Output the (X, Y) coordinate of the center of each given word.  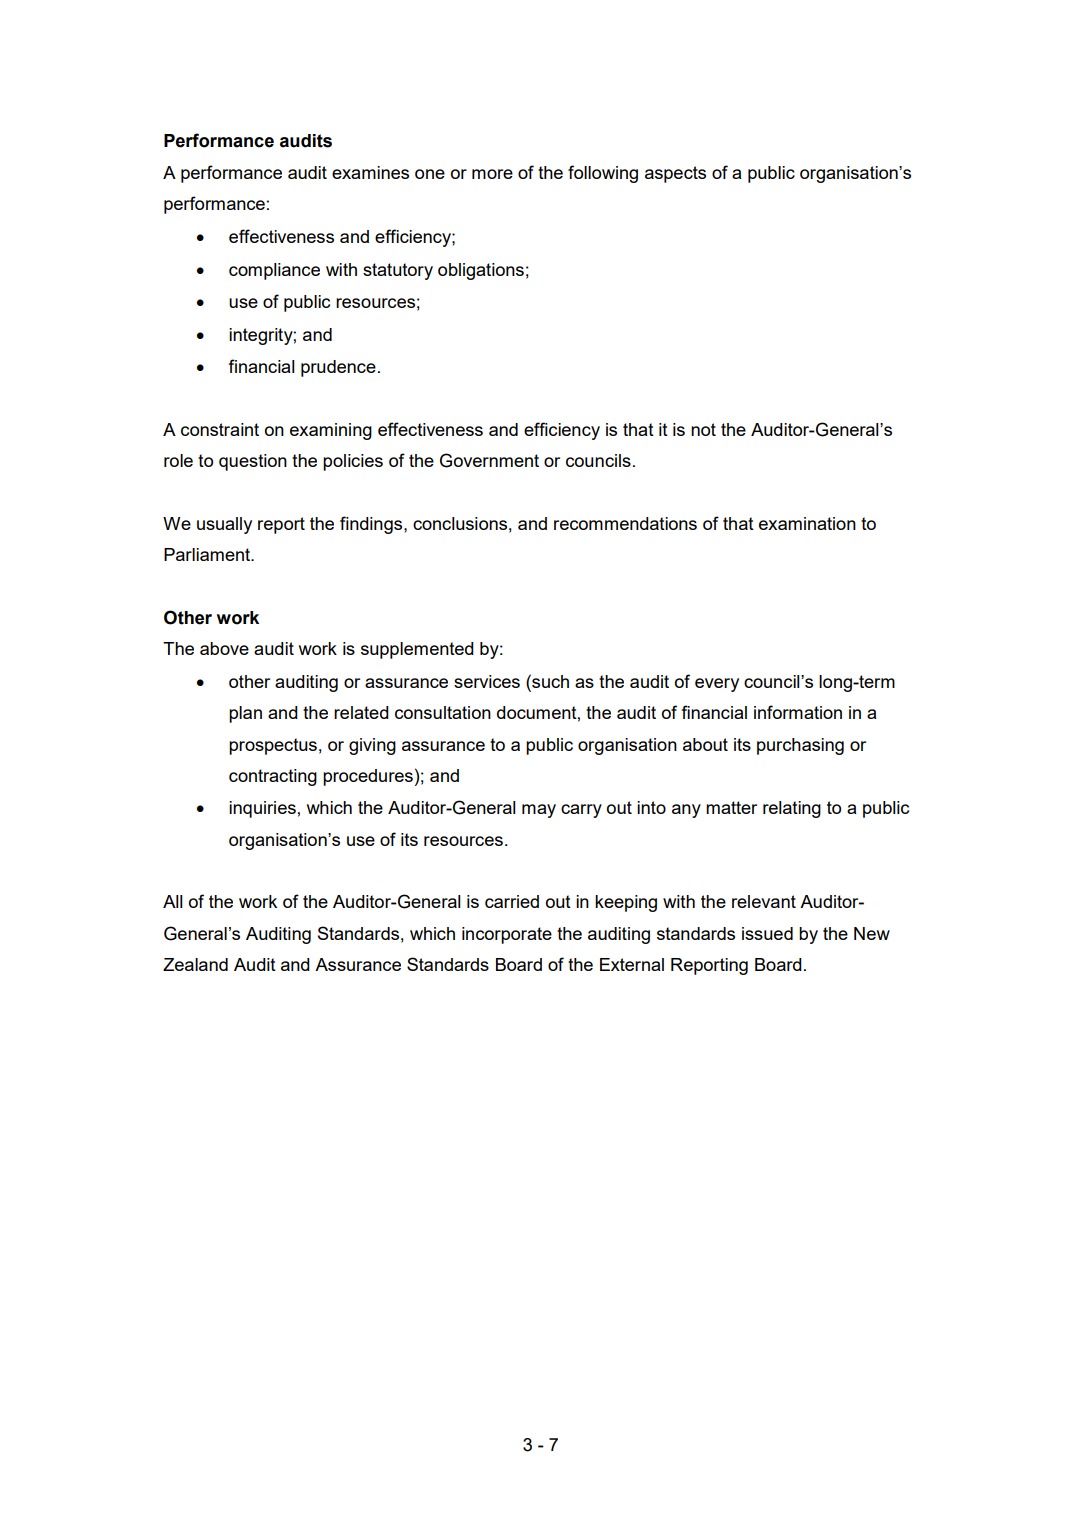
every (717, 685)
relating (792, 809)
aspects (675, 174)
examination (807, 523)
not (703, 429)
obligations (481, 271)
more (492, 174)
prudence (338, 368)
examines (370, 172)
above (224, 648)
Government (489, 460)
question (253, 462)
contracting (273, 777)
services (487, 681)
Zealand (195, 964)
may (539, 811)
